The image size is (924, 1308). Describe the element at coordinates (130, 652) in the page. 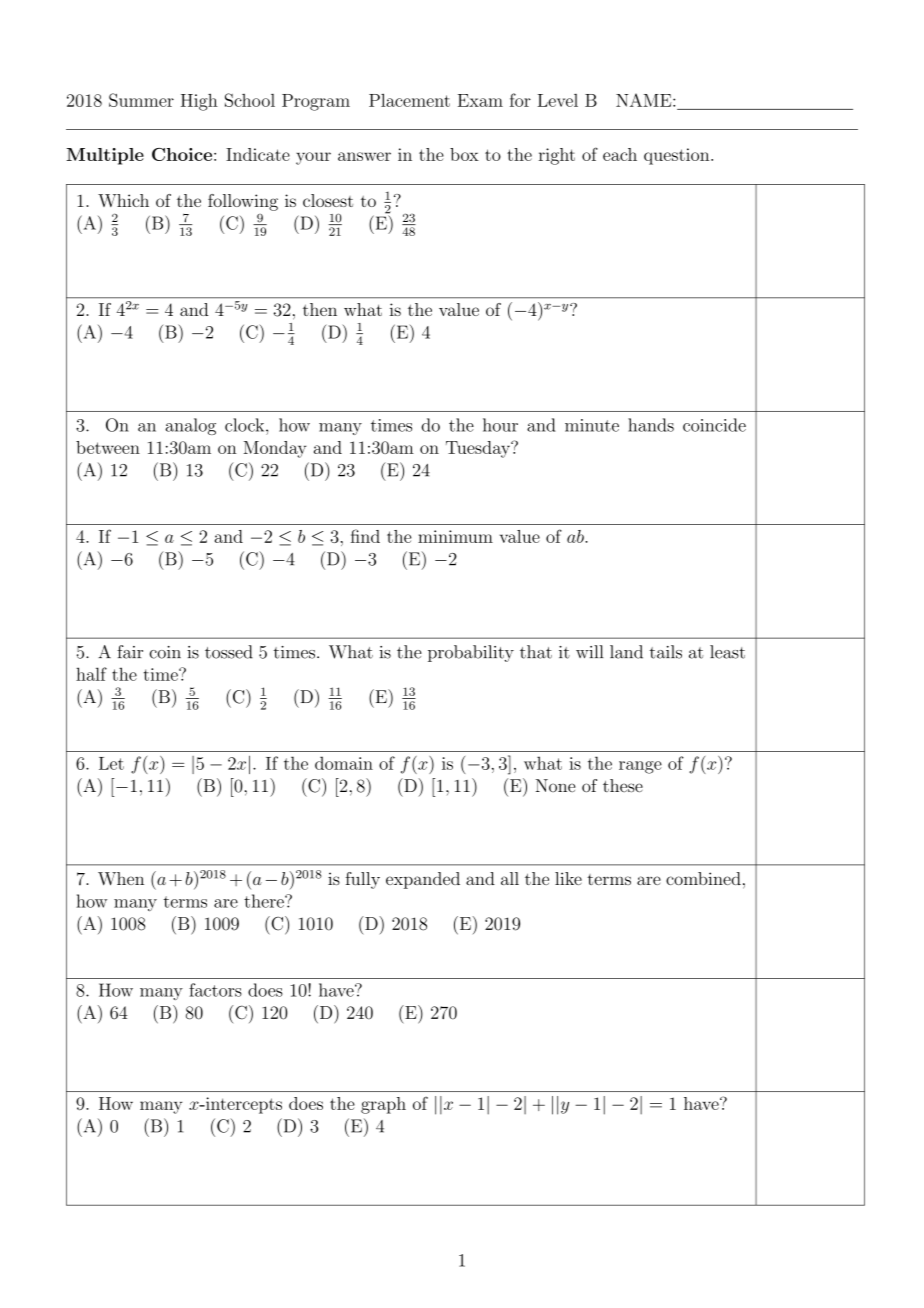

I see `fair` at that location.
